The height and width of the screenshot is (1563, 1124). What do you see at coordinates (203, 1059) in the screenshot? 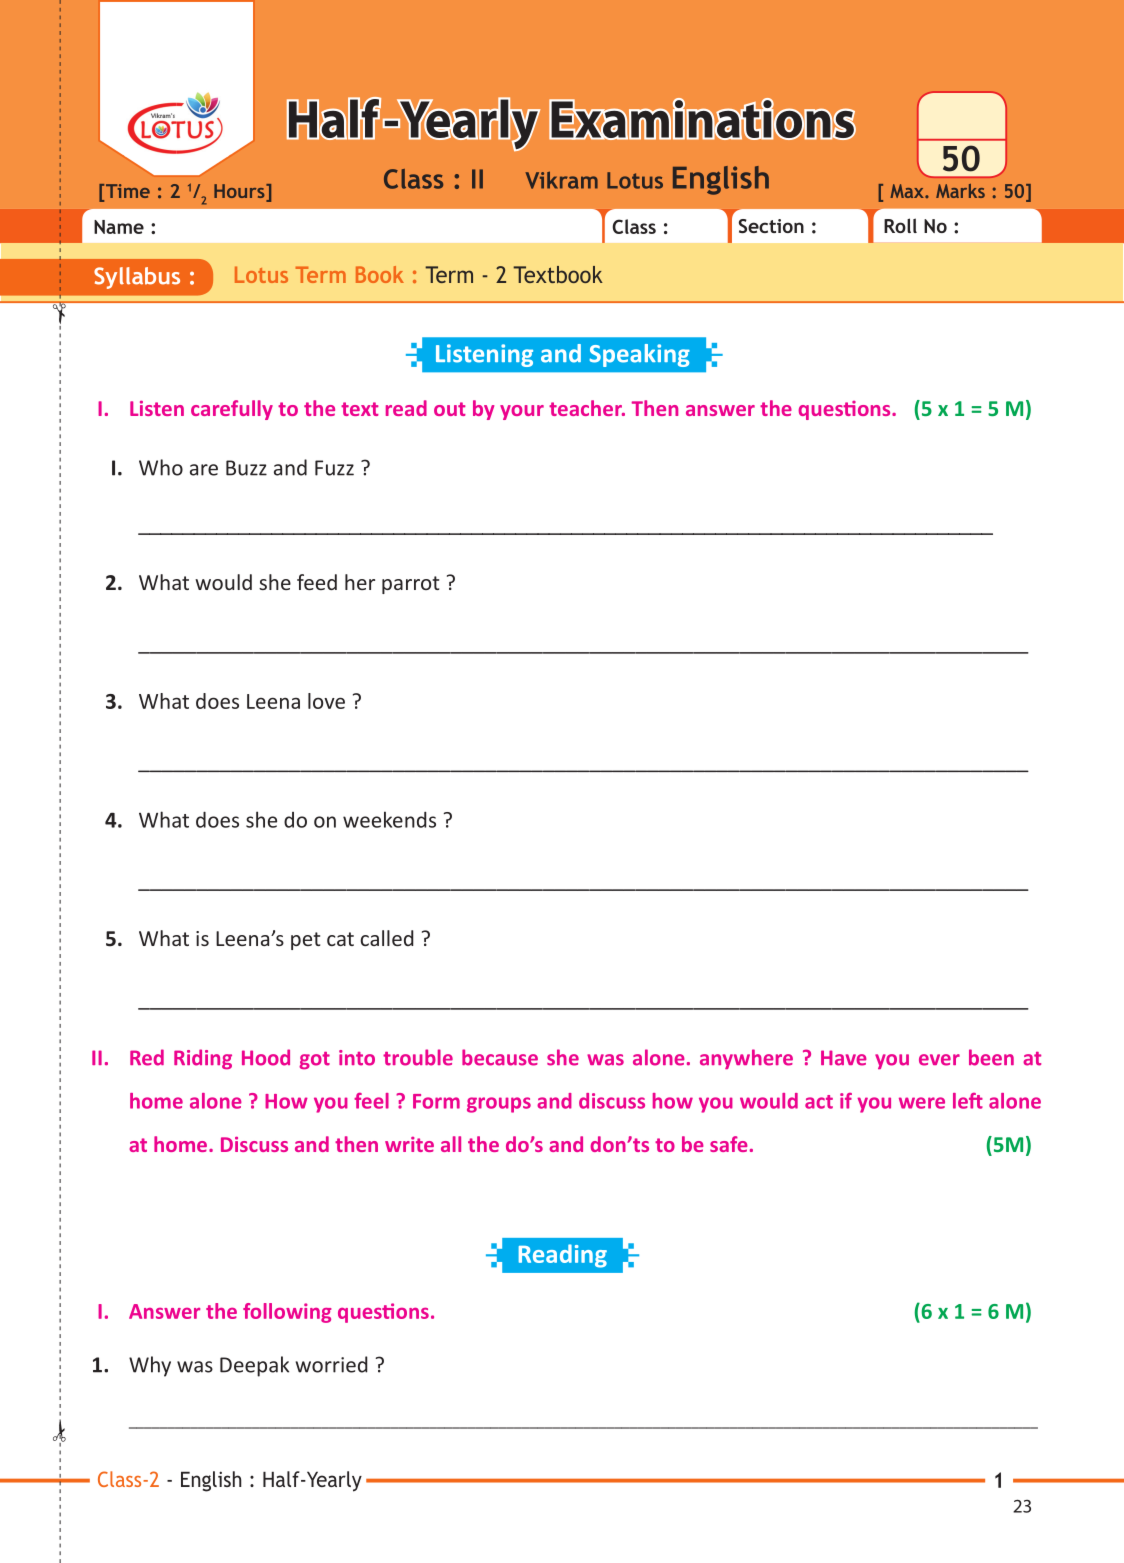
I see `Riding` at bounding box center [203, 1059].
